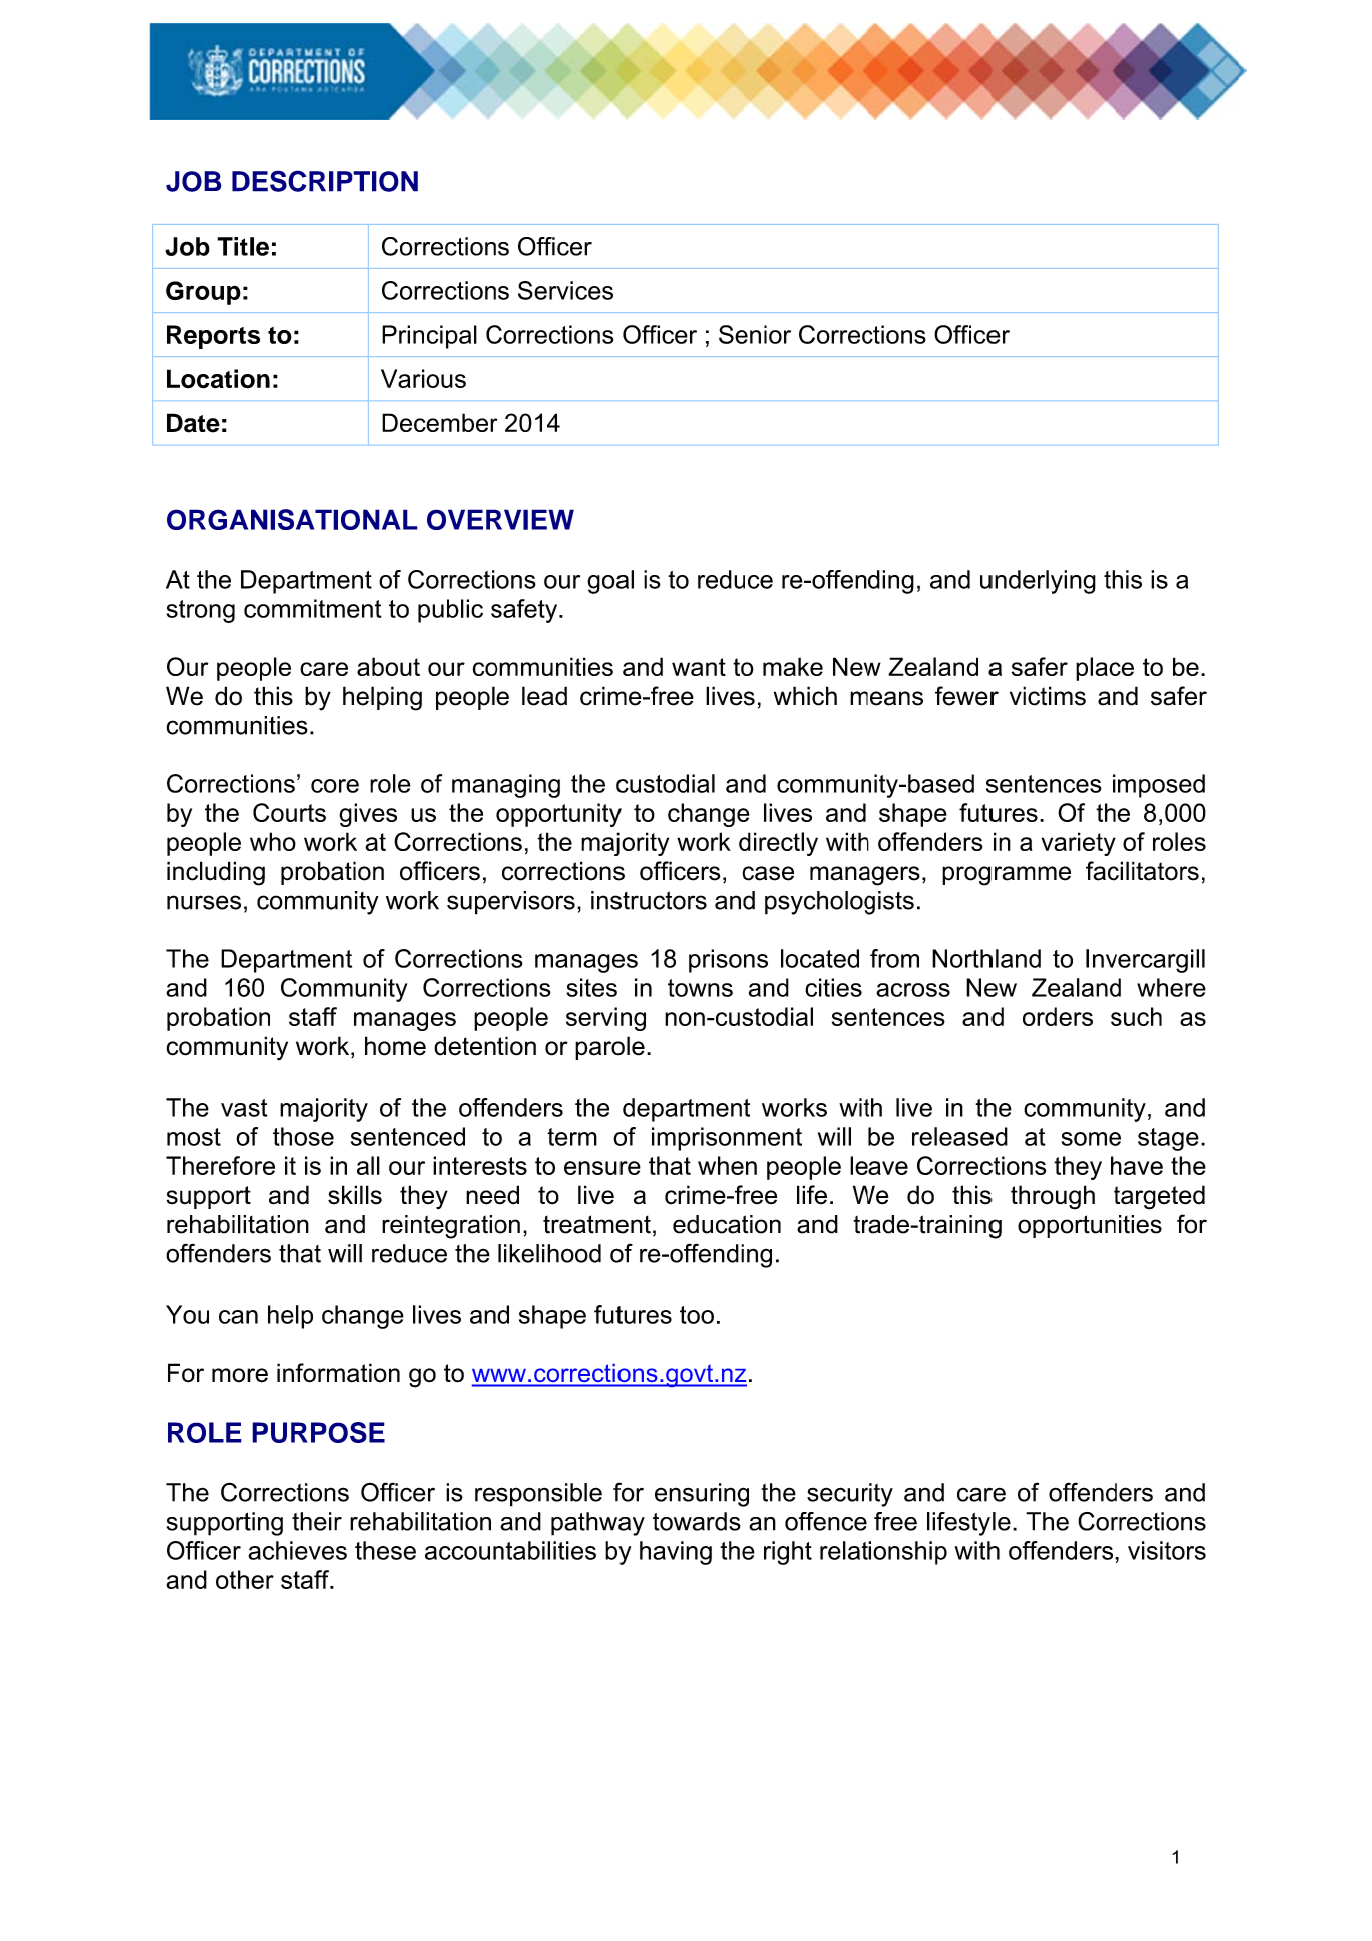 Image resolution: width=1372 pixels, height=1941 pixels. I want to click on having, so click(676, 1553).
